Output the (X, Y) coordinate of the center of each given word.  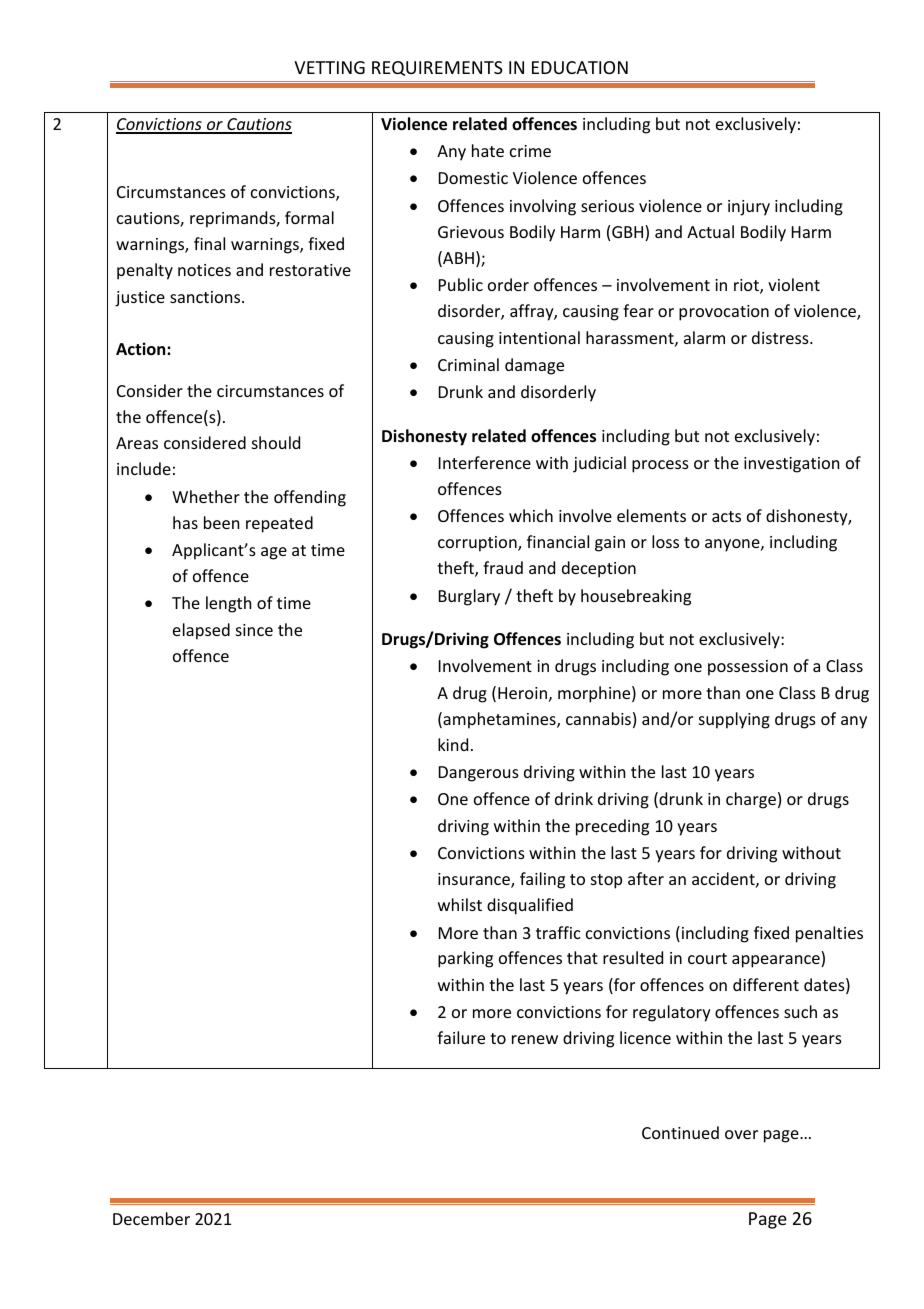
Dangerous (479, 774)
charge (751, 800)
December (151, 1218)
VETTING (329, 67)
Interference (485, 462)
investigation (791, 465)
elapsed (201, 631)
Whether (206, 496)
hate (488, 150)
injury (749, 208)
